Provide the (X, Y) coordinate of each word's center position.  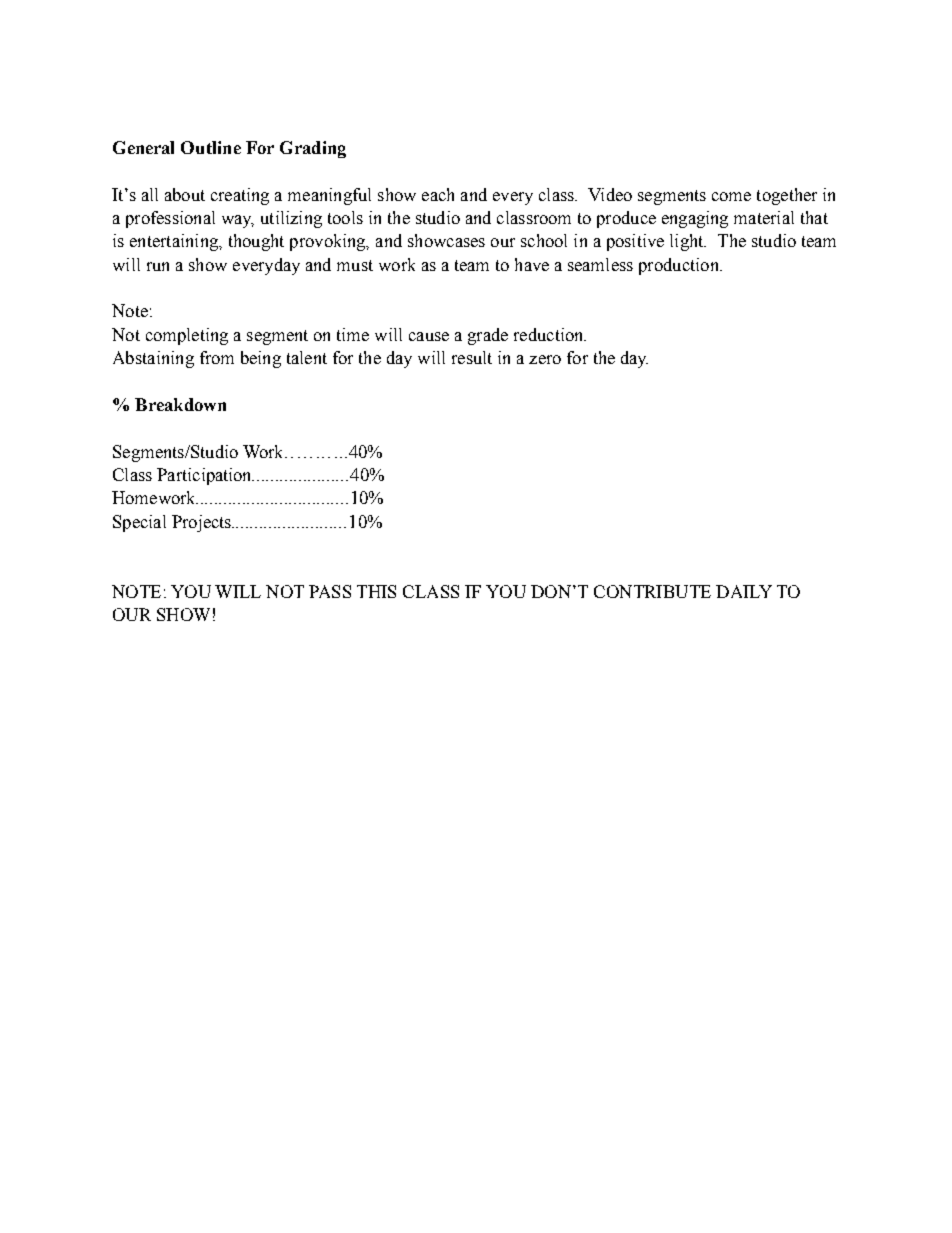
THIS (376, 591)
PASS (330, 591)
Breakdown (180, 404)
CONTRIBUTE (652, 591)
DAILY (744, 591)
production (680, 266)
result (472, 357)
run (158, 266)
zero (545, 359)
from (217, 357)
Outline (211, 147)
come (731, 196)
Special (139, 523)
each (438, 194)
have (532, 264)
